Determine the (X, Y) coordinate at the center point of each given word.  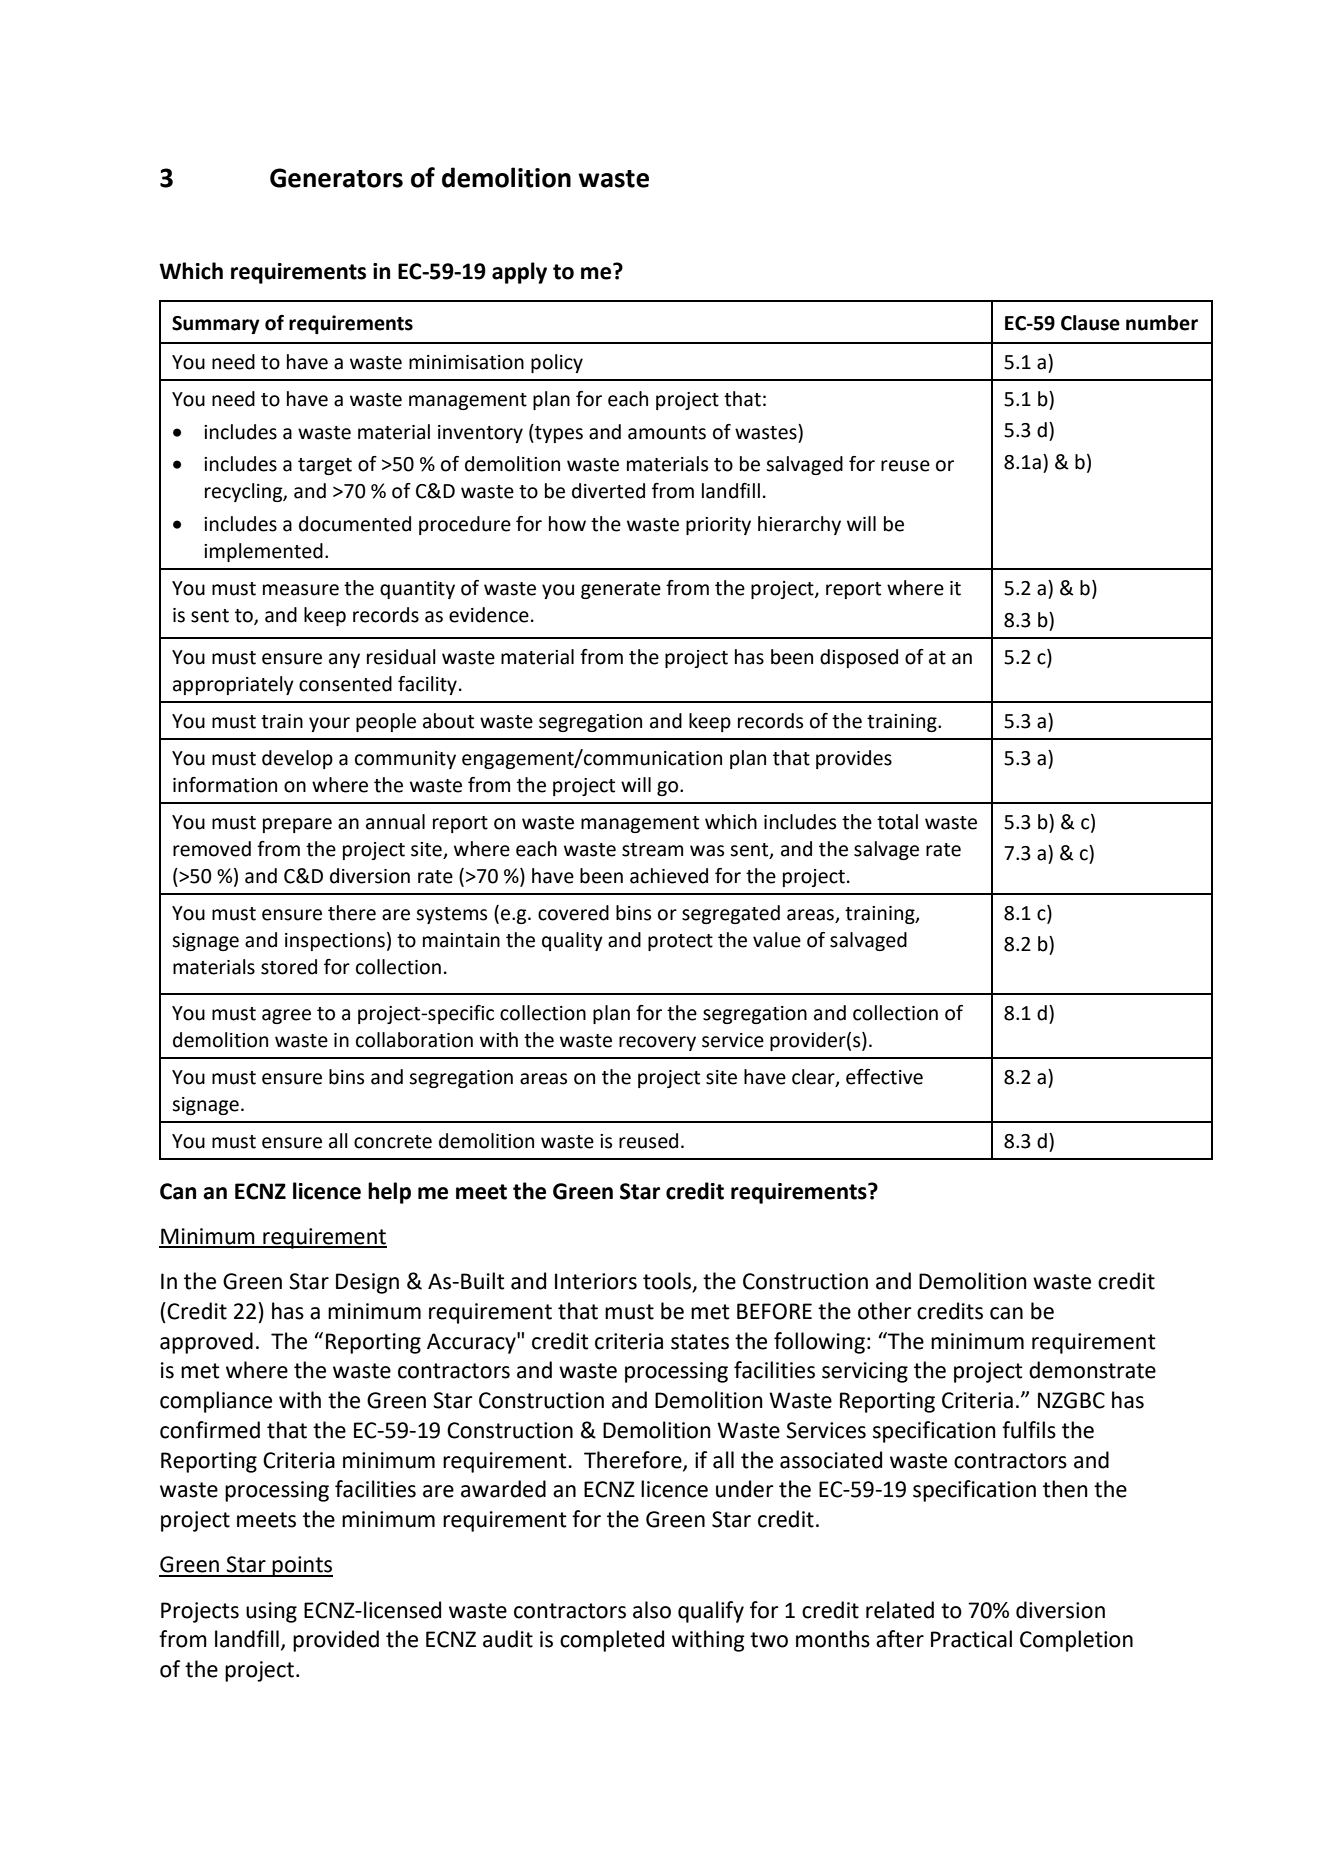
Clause (1090, 323)
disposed (859, 658)
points (302, 1566)
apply (519, 273)
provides (854, 759)
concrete (393, 1142)
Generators (336, 178)
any (344, 660)
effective (884, 1077)
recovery (657, 1043)
